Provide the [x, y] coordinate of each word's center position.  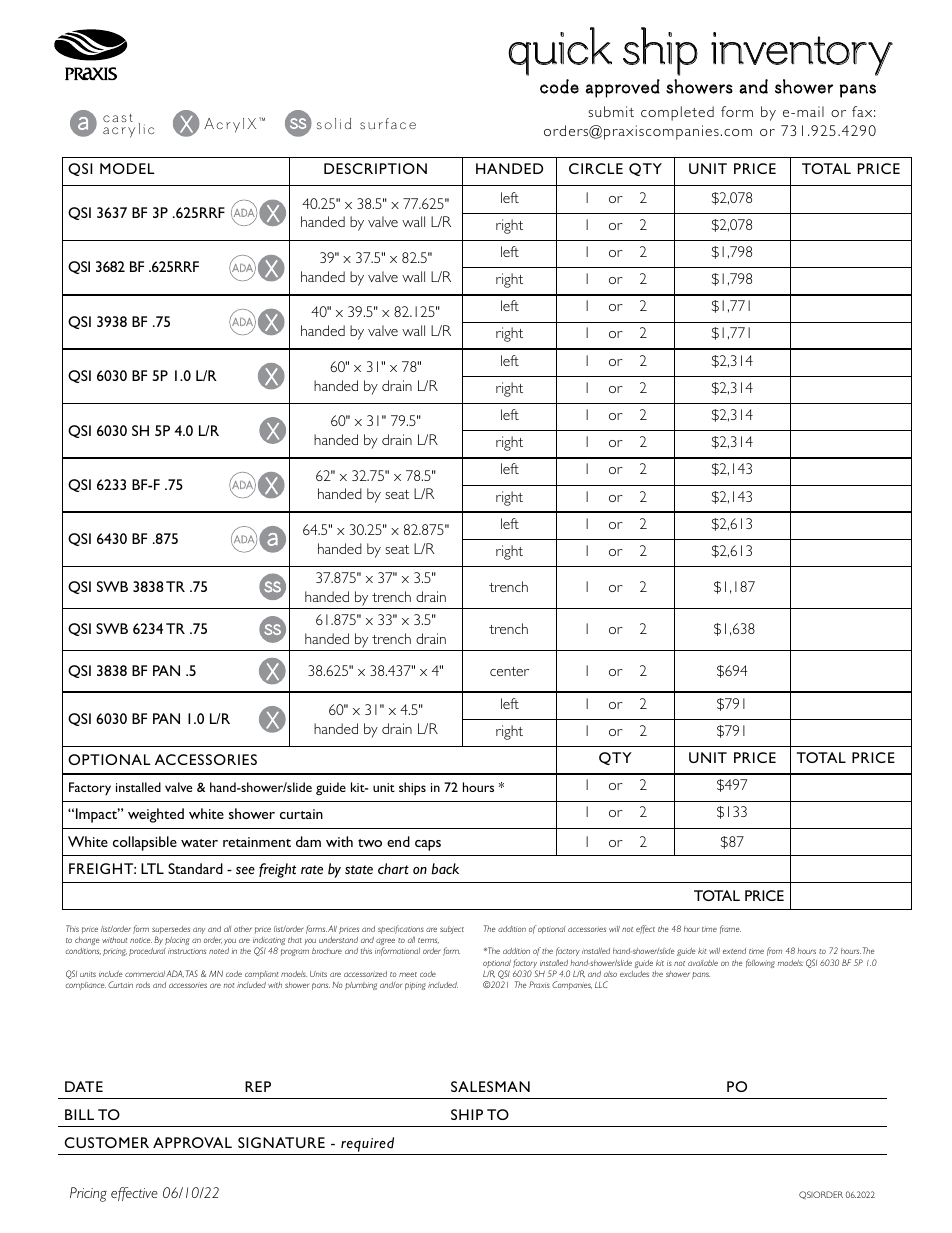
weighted [156, 815]
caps [428, 845]
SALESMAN [490, 1086]
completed [677, 113]
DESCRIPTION [375, 168]
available [703, 963]
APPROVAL [192, 1142]
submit [611, 111]
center [509, 671]
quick [560, 51]
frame [730, 929]
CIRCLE [596, 168]
